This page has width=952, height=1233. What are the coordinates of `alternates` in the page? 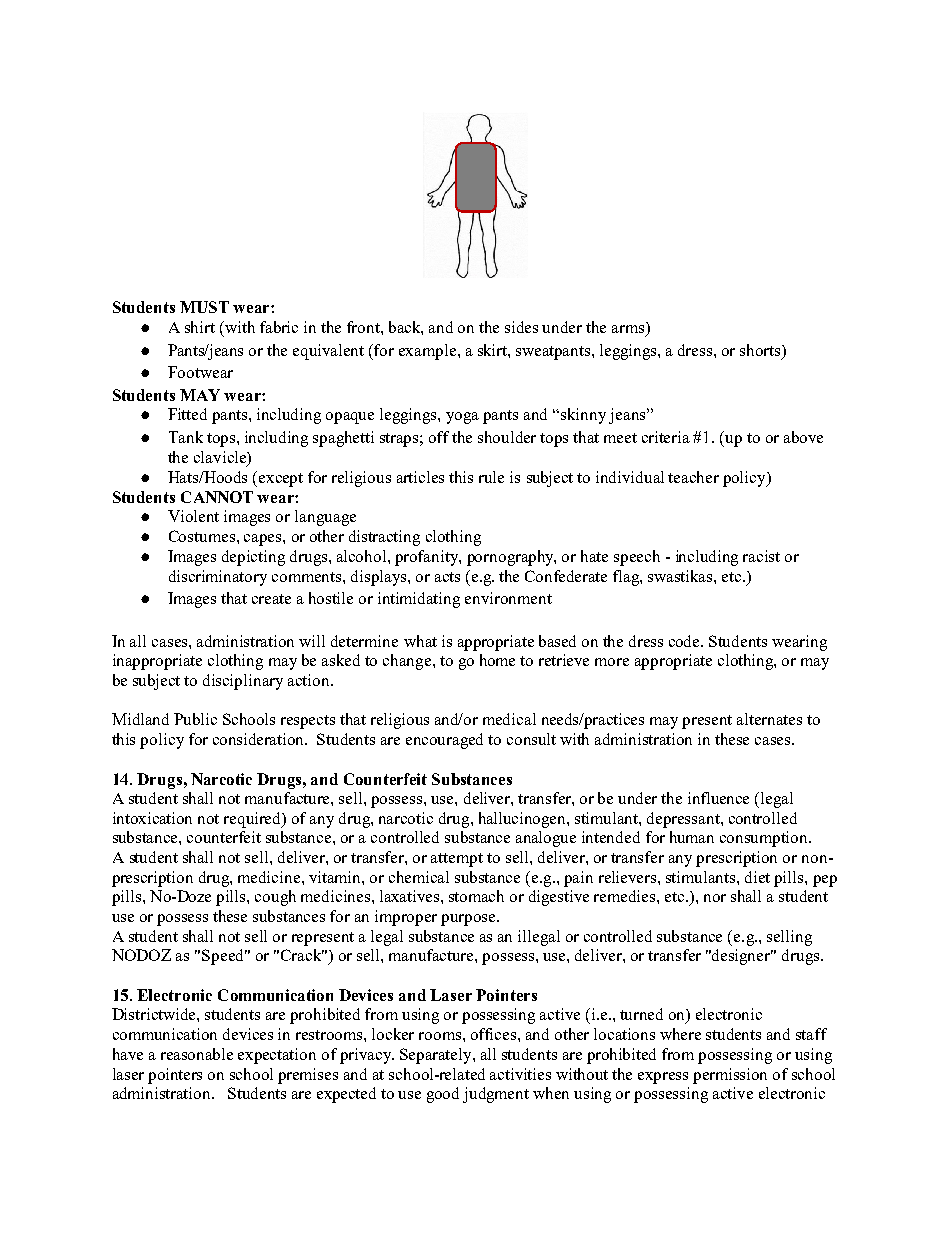 It's located at (769, 719).
